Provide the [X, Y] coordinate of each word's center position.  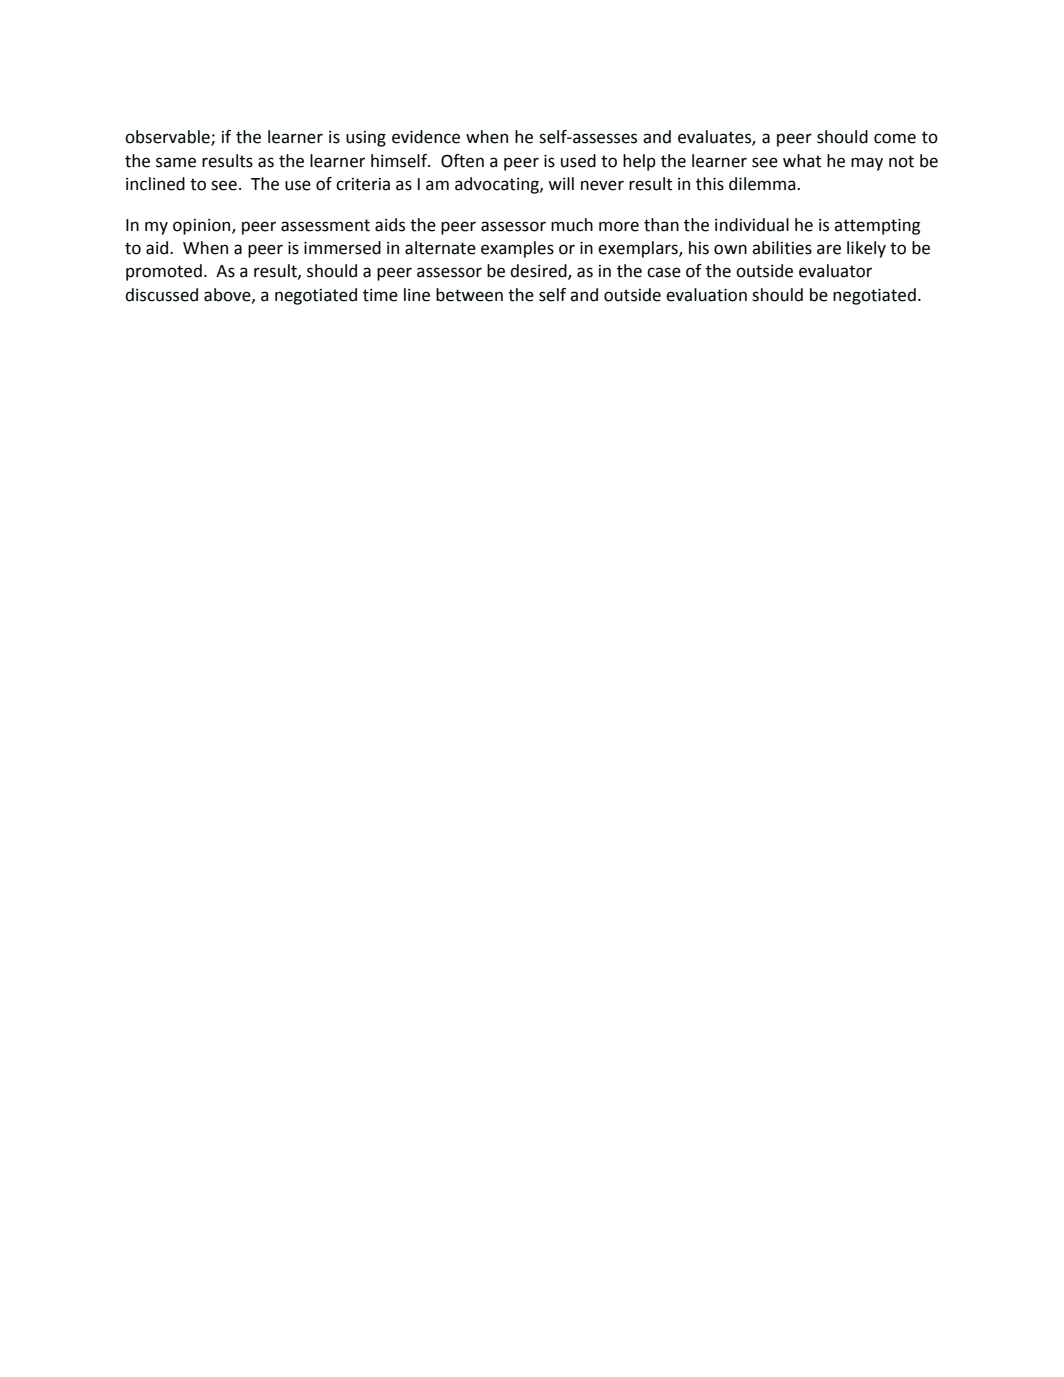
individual [752, 225]
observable [168, 138]
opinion [203, 227]
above [228, 295]
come [895, 138]
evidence [426, 137]
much [572, 225]
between [469, 295]
